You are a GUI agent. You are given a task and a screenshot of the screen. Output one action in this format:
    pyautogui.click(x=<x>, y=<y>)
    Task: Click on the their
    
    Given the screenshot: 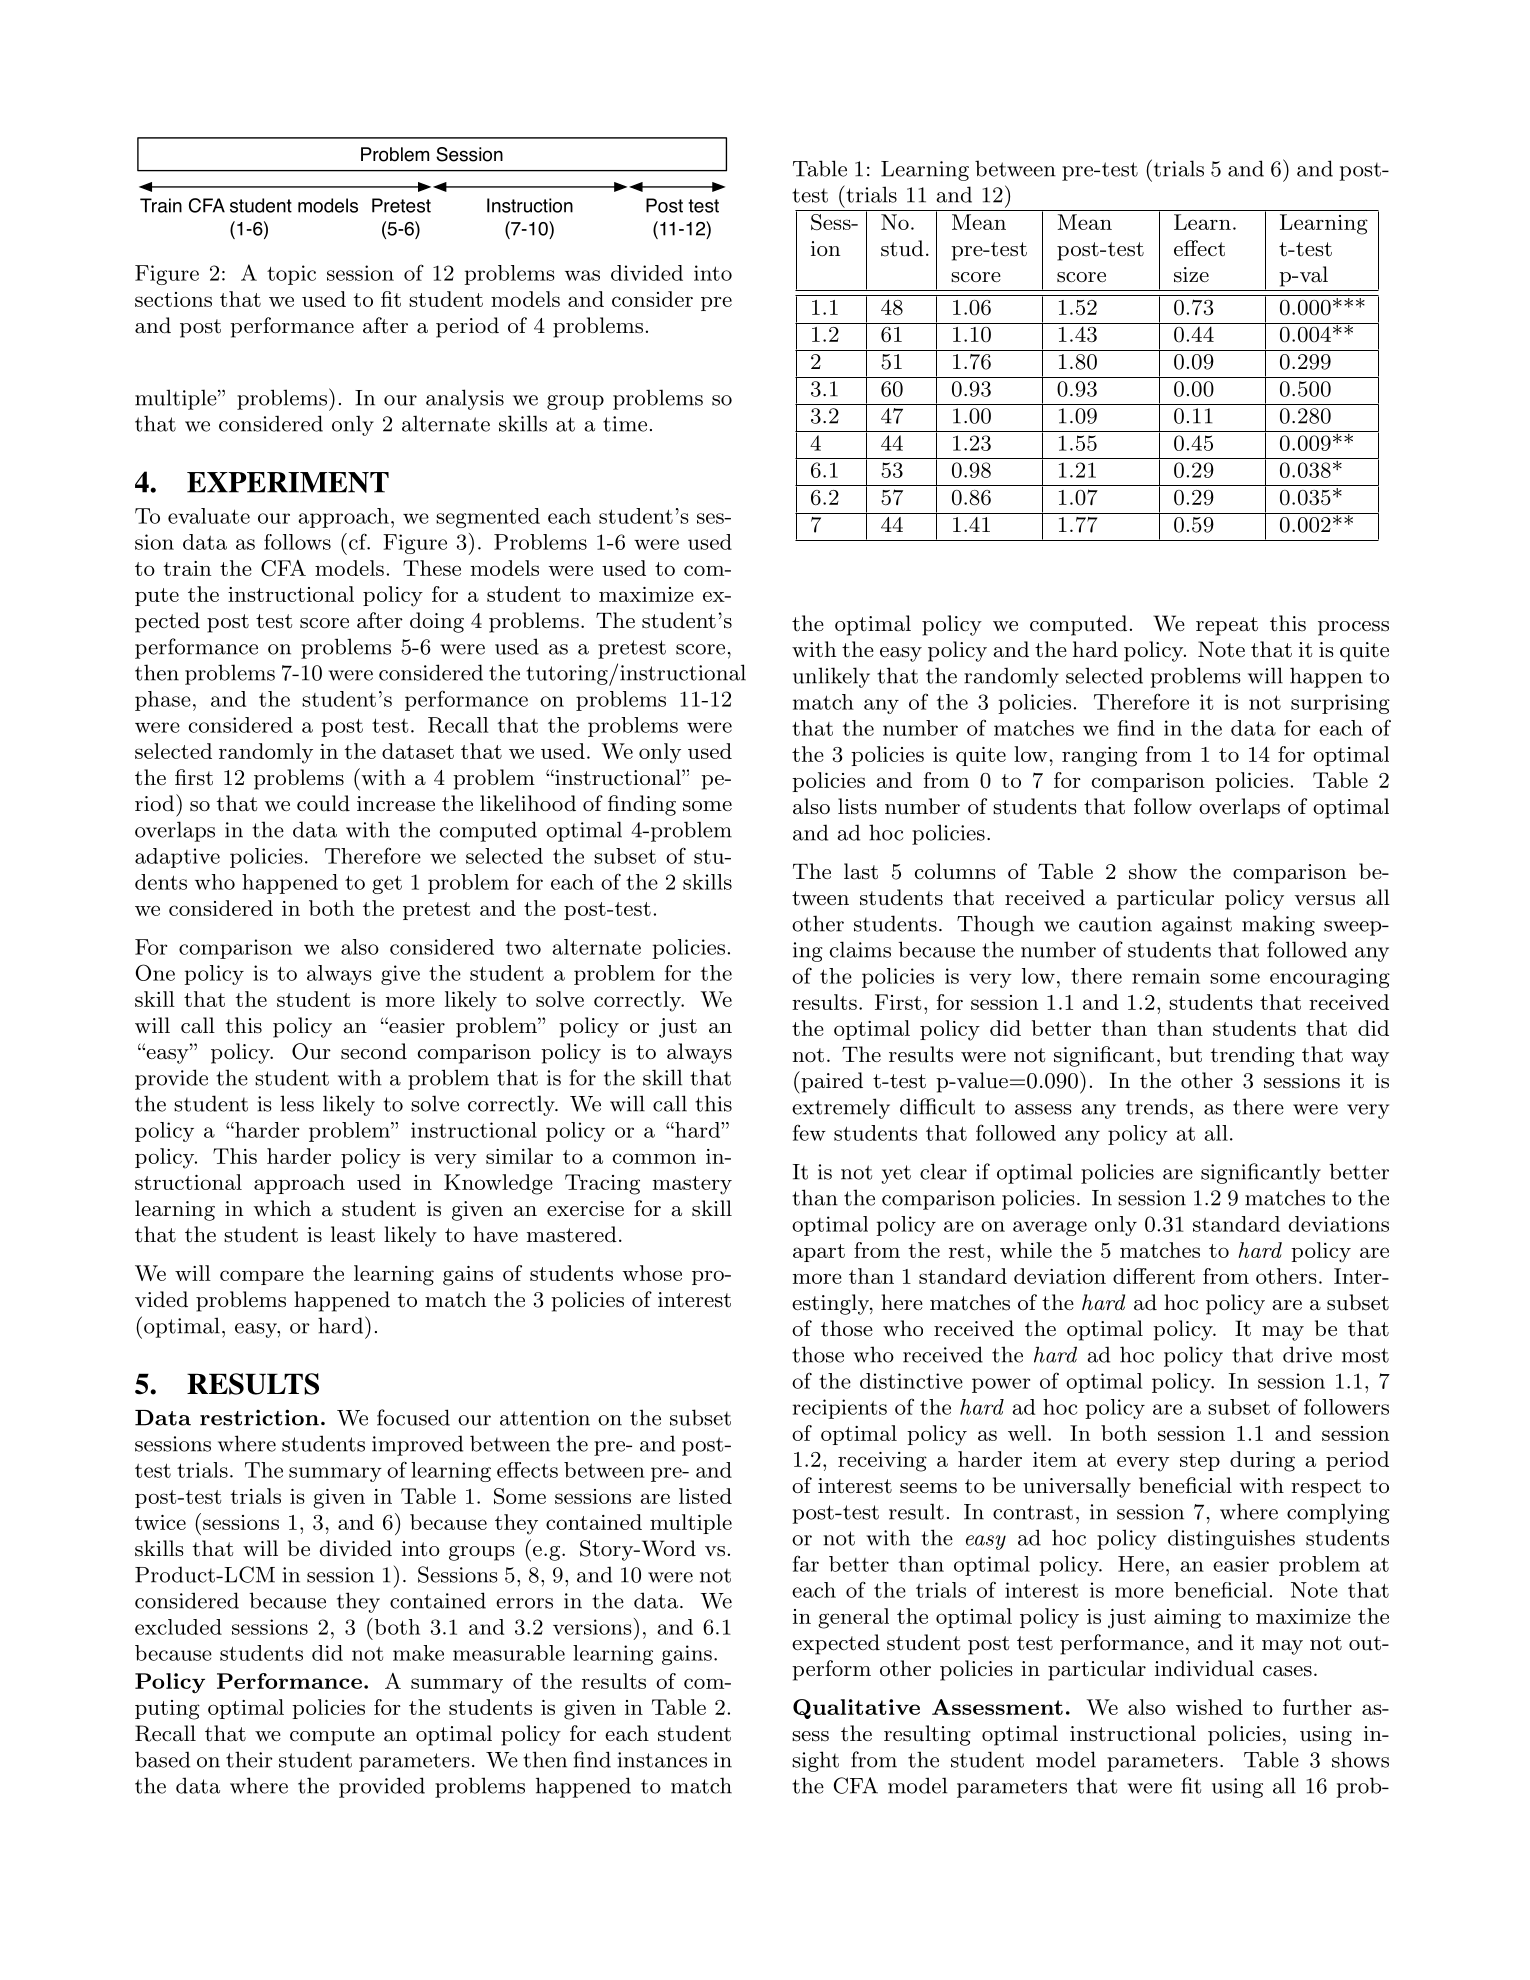 What is the action you would take?
    pyautogui.click(x=249, y=1759)
